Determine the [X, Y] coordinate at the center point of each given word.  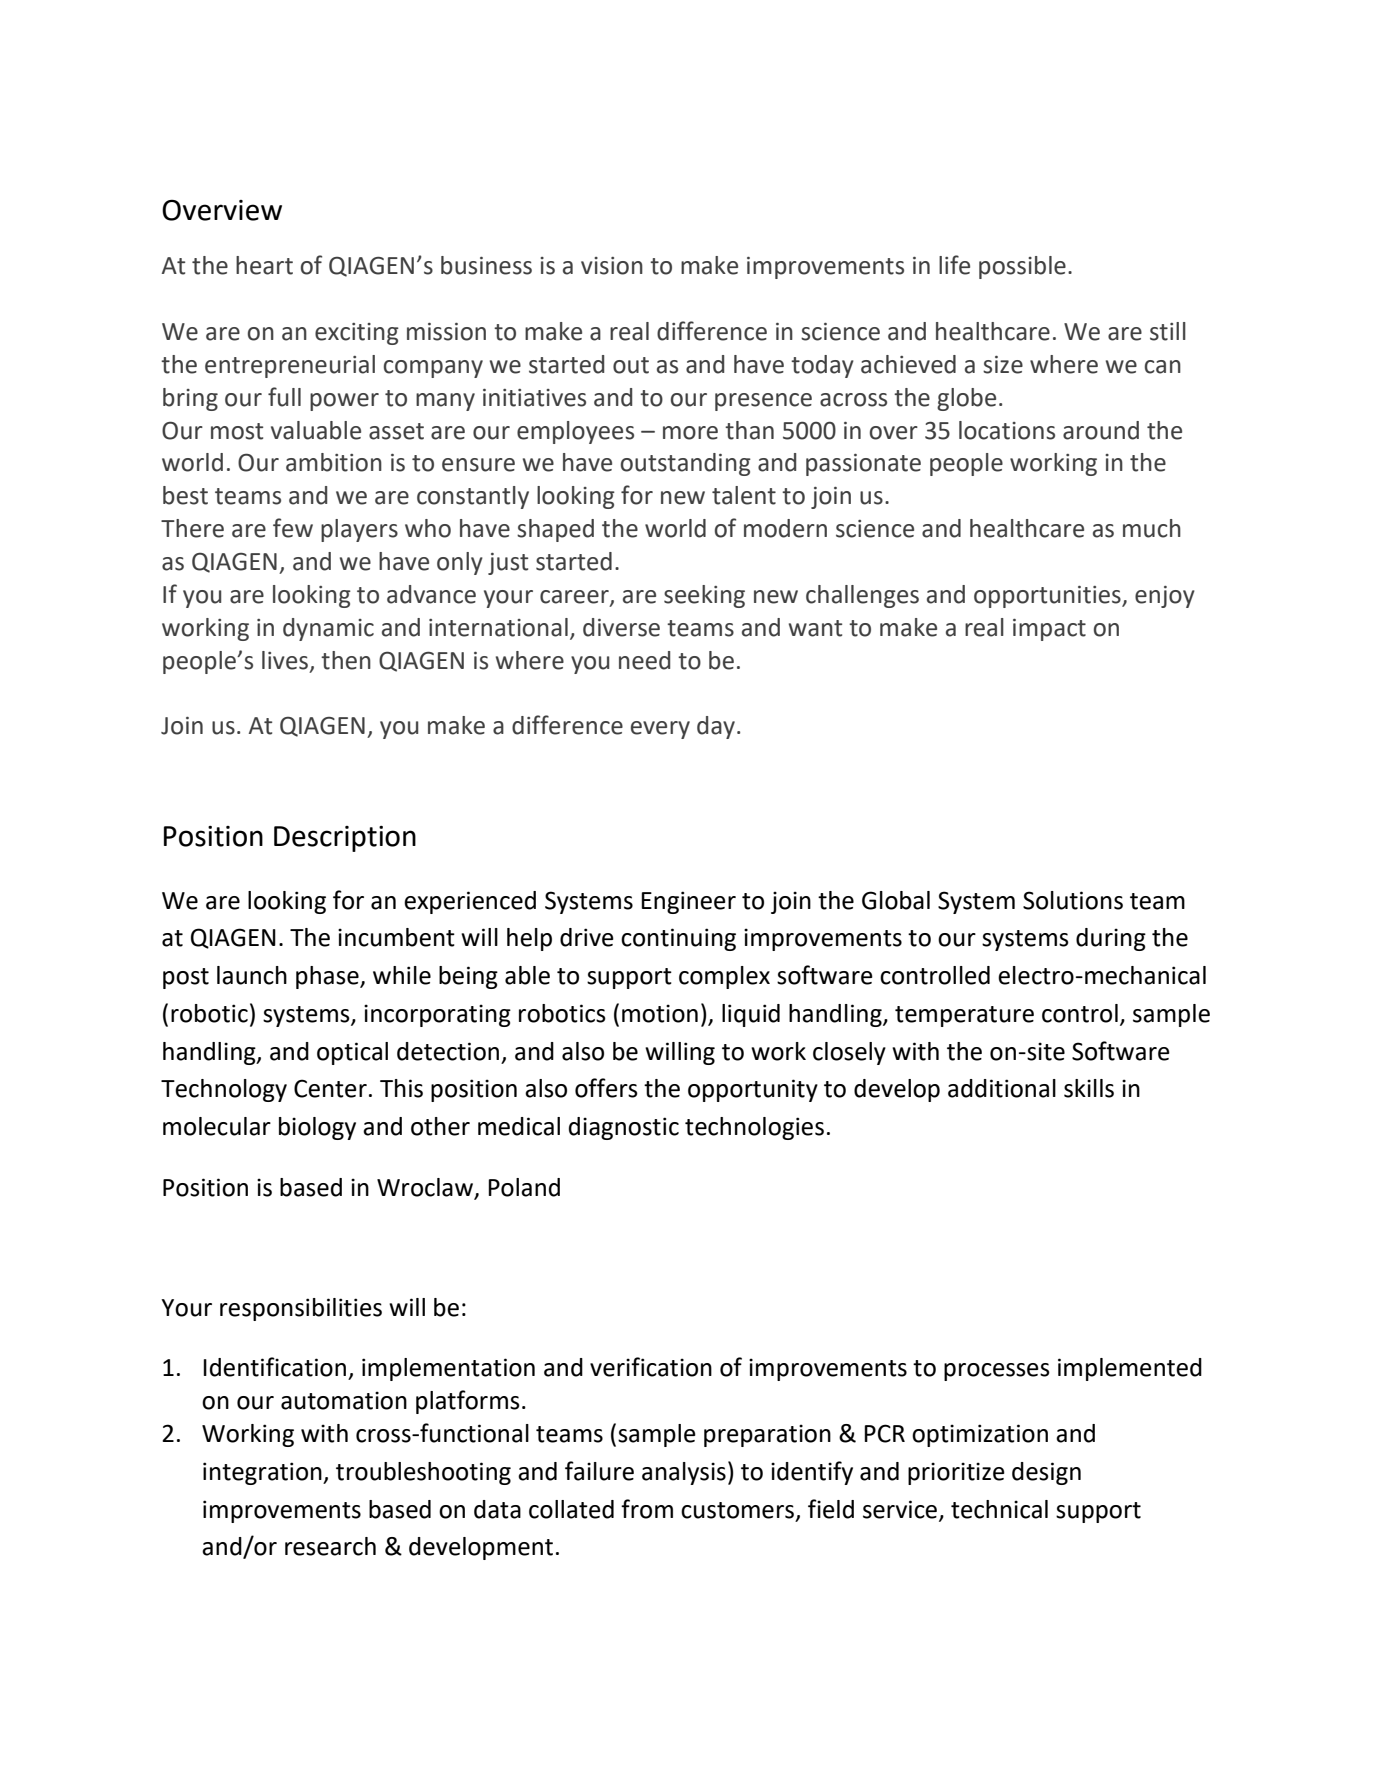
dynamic [328, 629]
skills [1089, 1088]
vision [612, 266]
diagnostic [624, 1128]
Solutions [1073, 900]
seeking [704, 596]
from [647, 1509]
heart [264, 265]
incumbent [396, 937]
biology [317, 1128]
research [330, 1546]
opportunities [1048, 597]
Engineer [688, 902]
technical [999, 1509]
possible [1022, 267]
